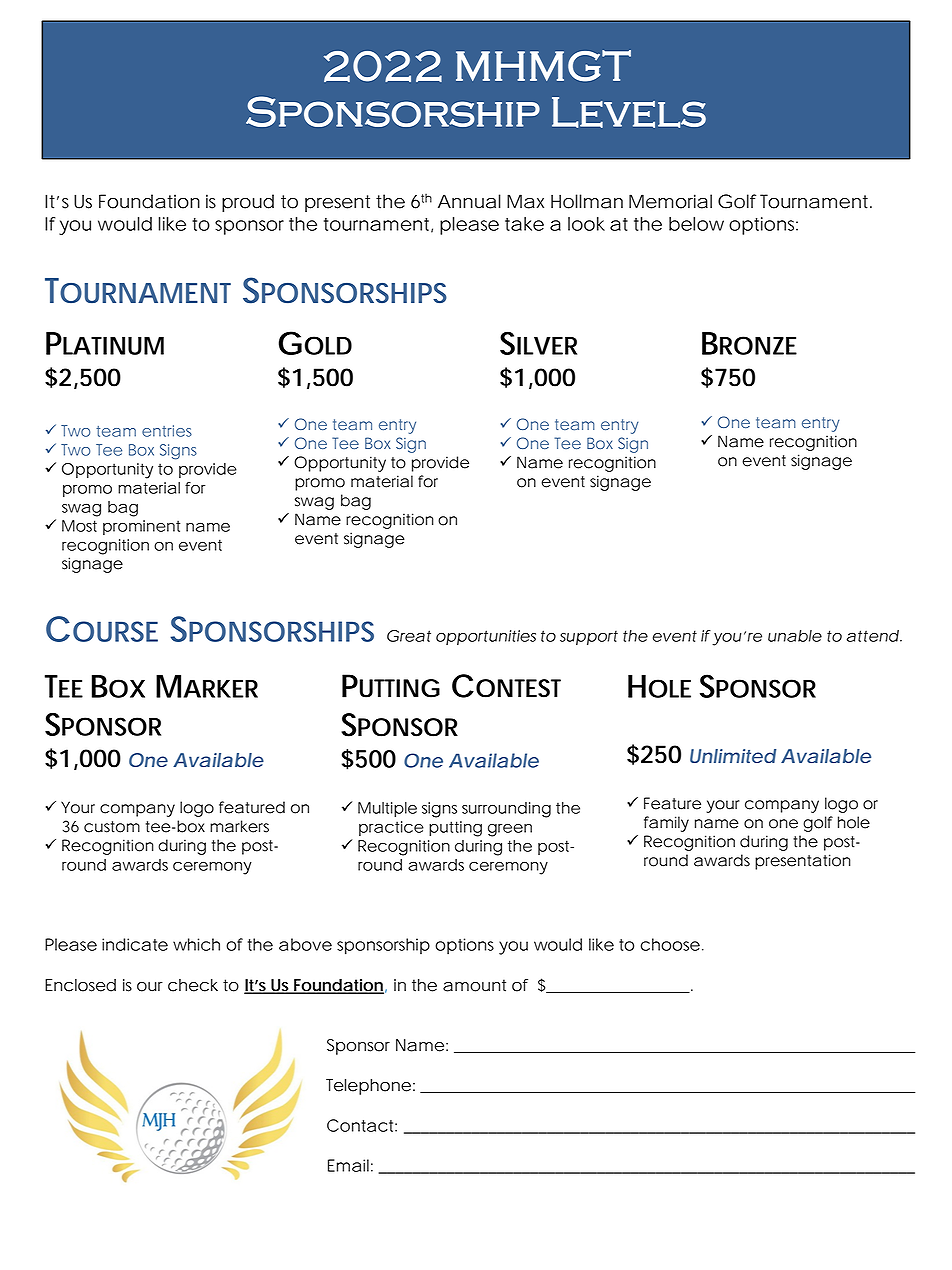 This page has height=1270, width=952. What do you see at coordinates (409, 636) in the page?
I see `Great` at bounding box center [409, 636].
